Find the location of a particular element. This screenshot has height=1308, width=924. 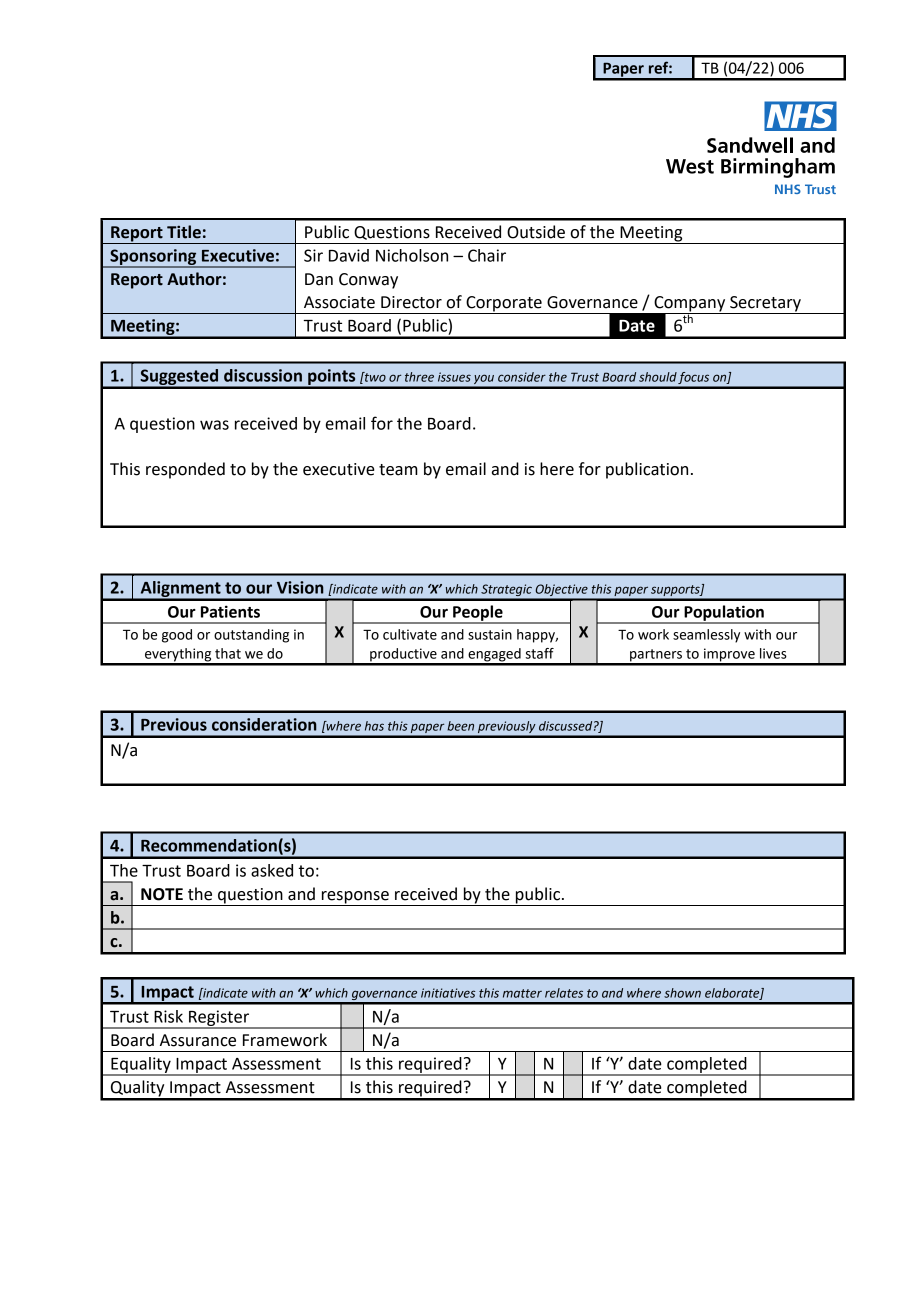

sustain is located at coordinates (490, 634).
